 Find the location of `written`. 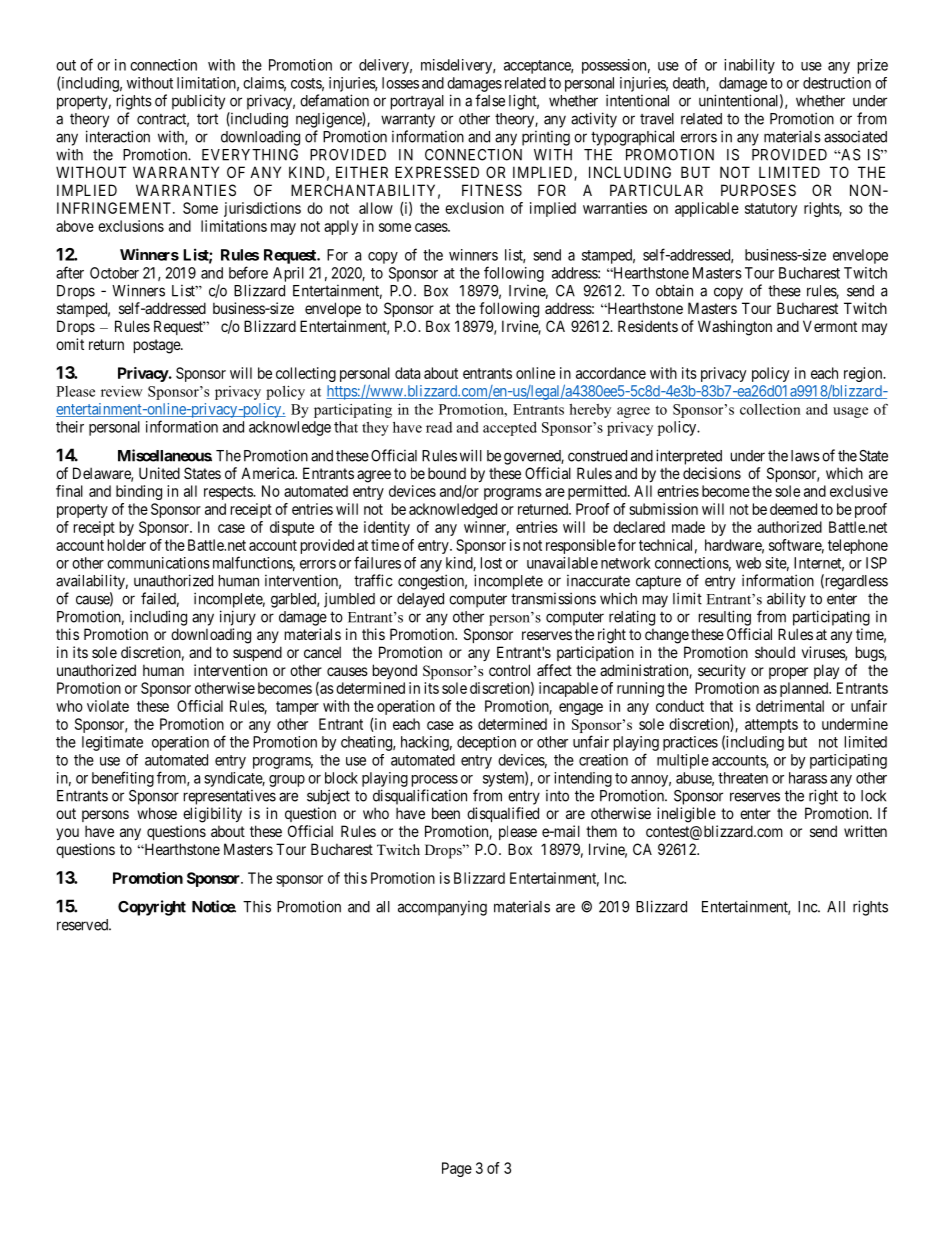

written is located at coordinates (865, 831).
